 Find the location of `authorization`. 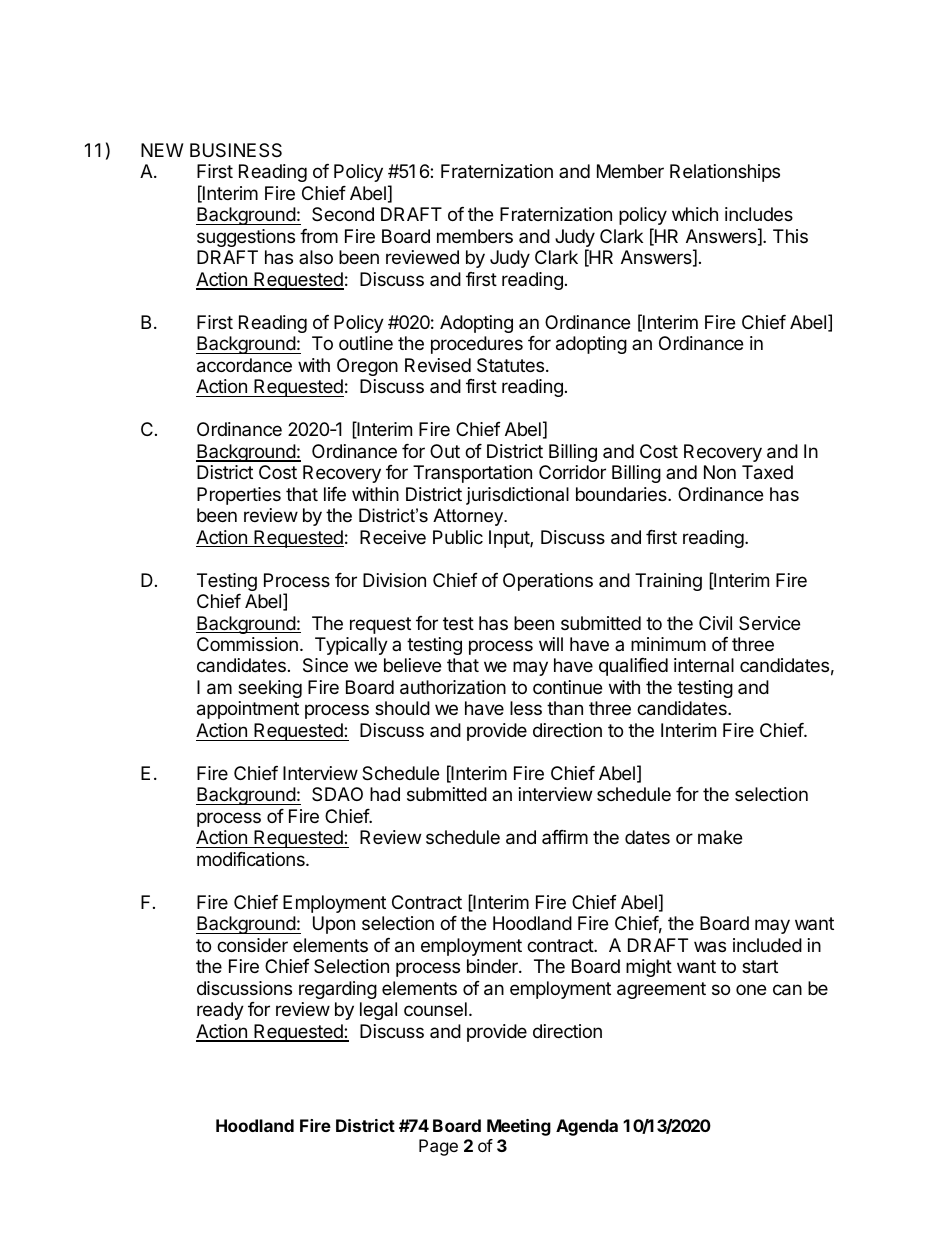

authorization is located at coordinates (453, 687).
